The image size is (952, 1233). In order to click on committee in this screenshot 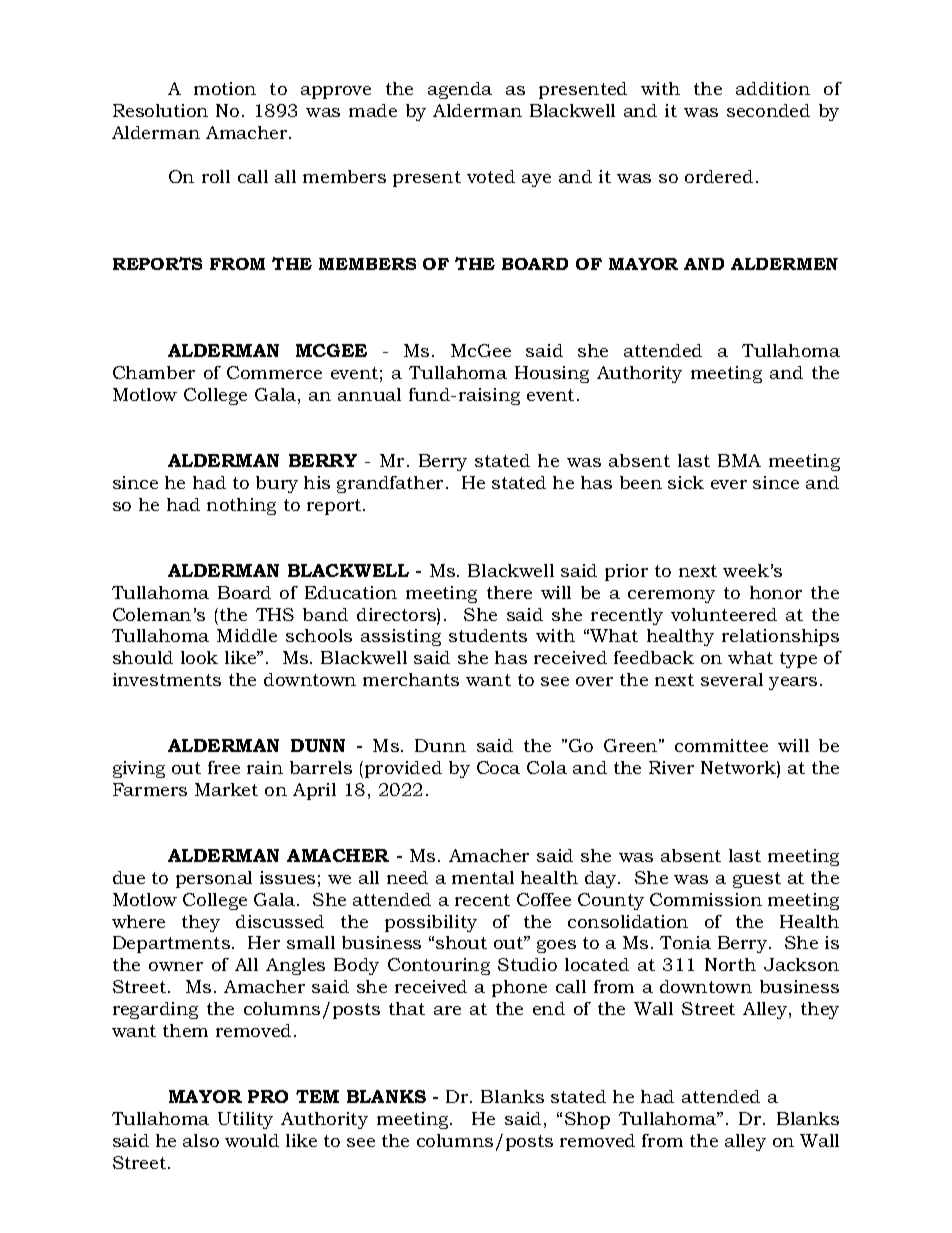, I will do `click(721, 745)`.
